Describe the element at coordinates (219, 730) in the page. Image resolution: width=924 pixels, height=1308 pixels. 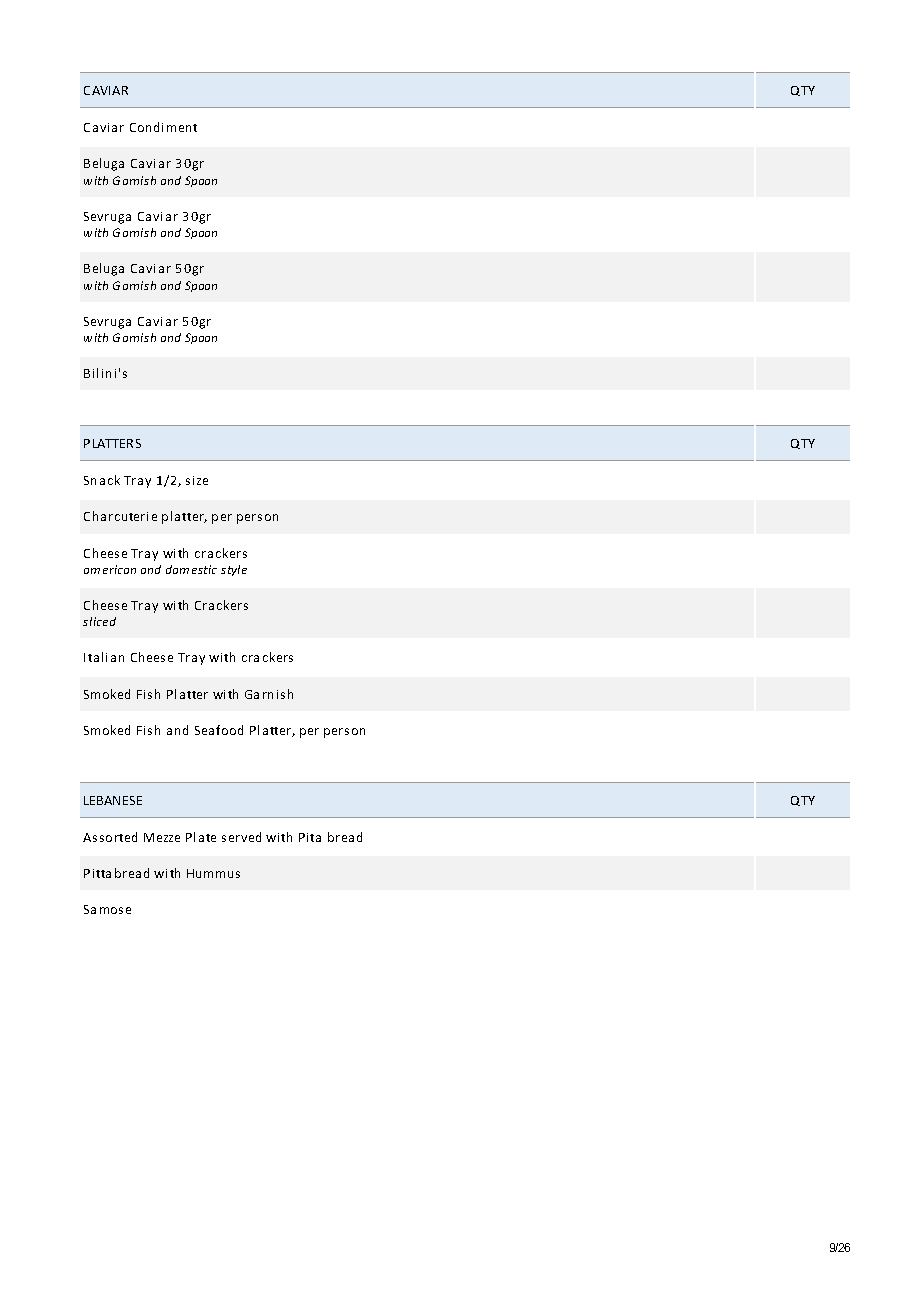
I see `Seafood` at that location.
